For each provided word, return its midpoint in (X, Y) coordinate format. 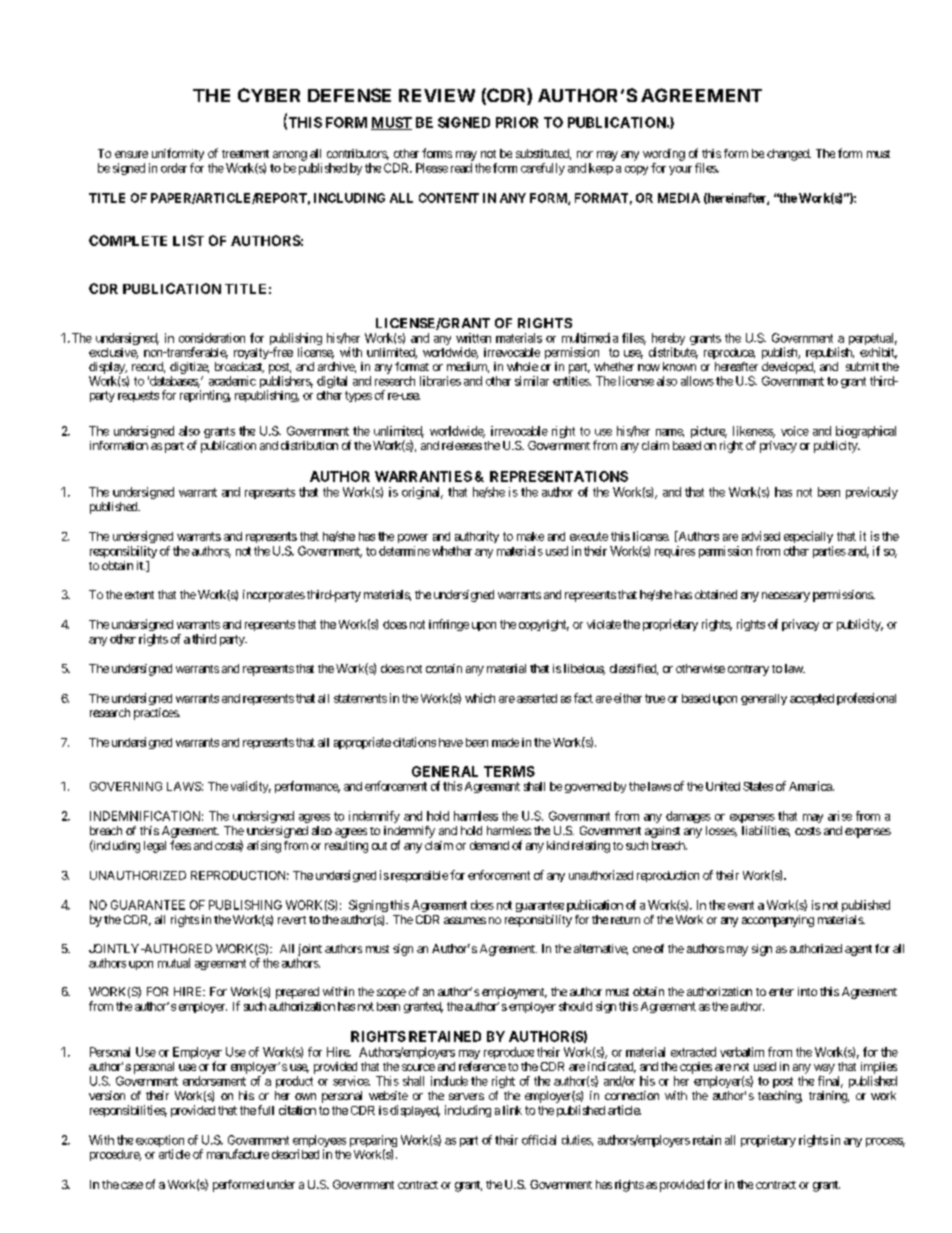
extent (139, 595)
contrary (748, 670)
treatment (245, 154)
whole (522, 366)
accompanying (778, 921)
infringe (449, 625)
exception (160, 1142)
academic (232, 381)
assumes (465, 920)
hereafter (736, 366)
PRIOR (517, 122)
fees (180, 845)
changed (789, 155)
